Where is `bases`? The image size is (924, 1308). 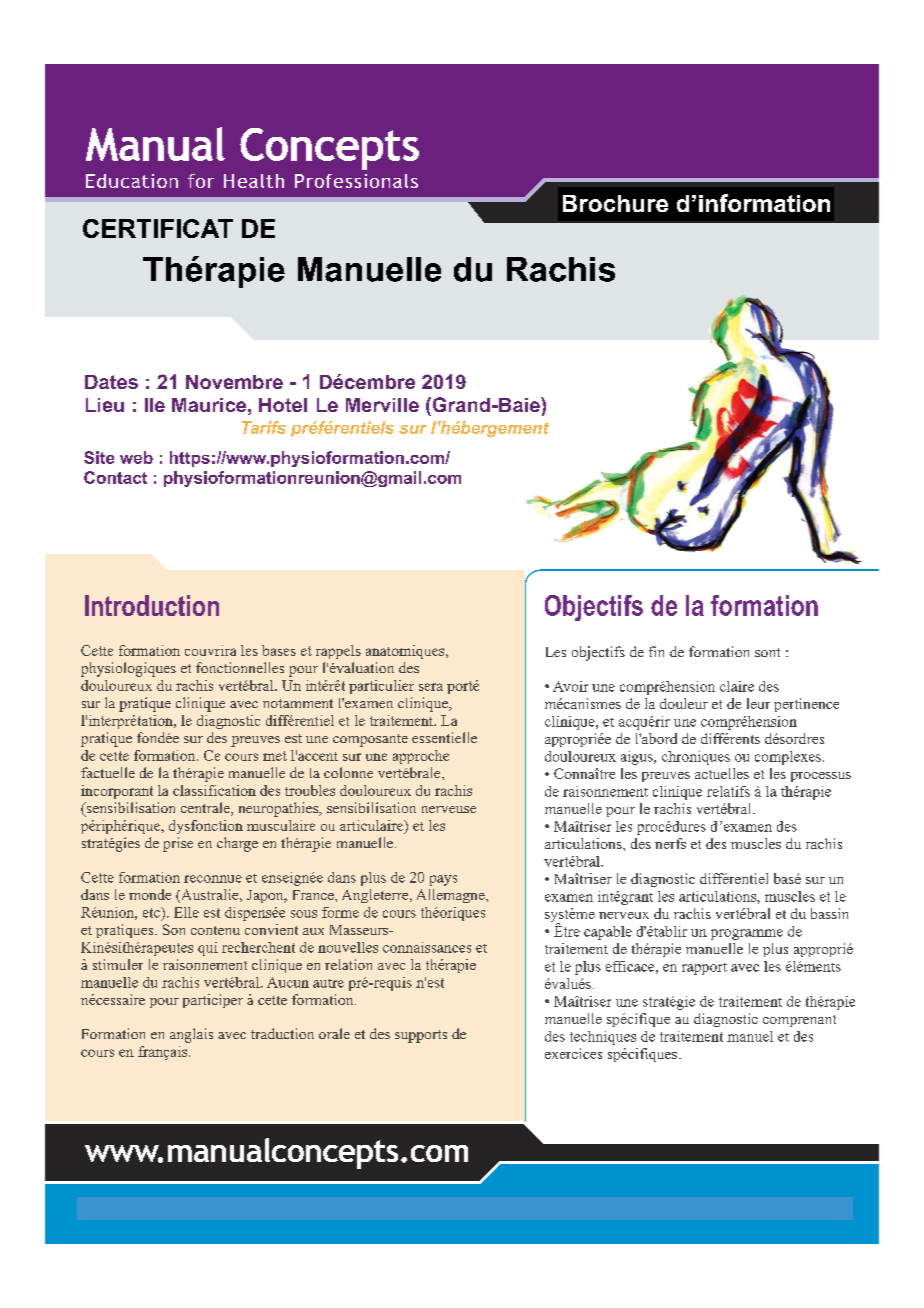
bases is located at coordinates (279, 650).
